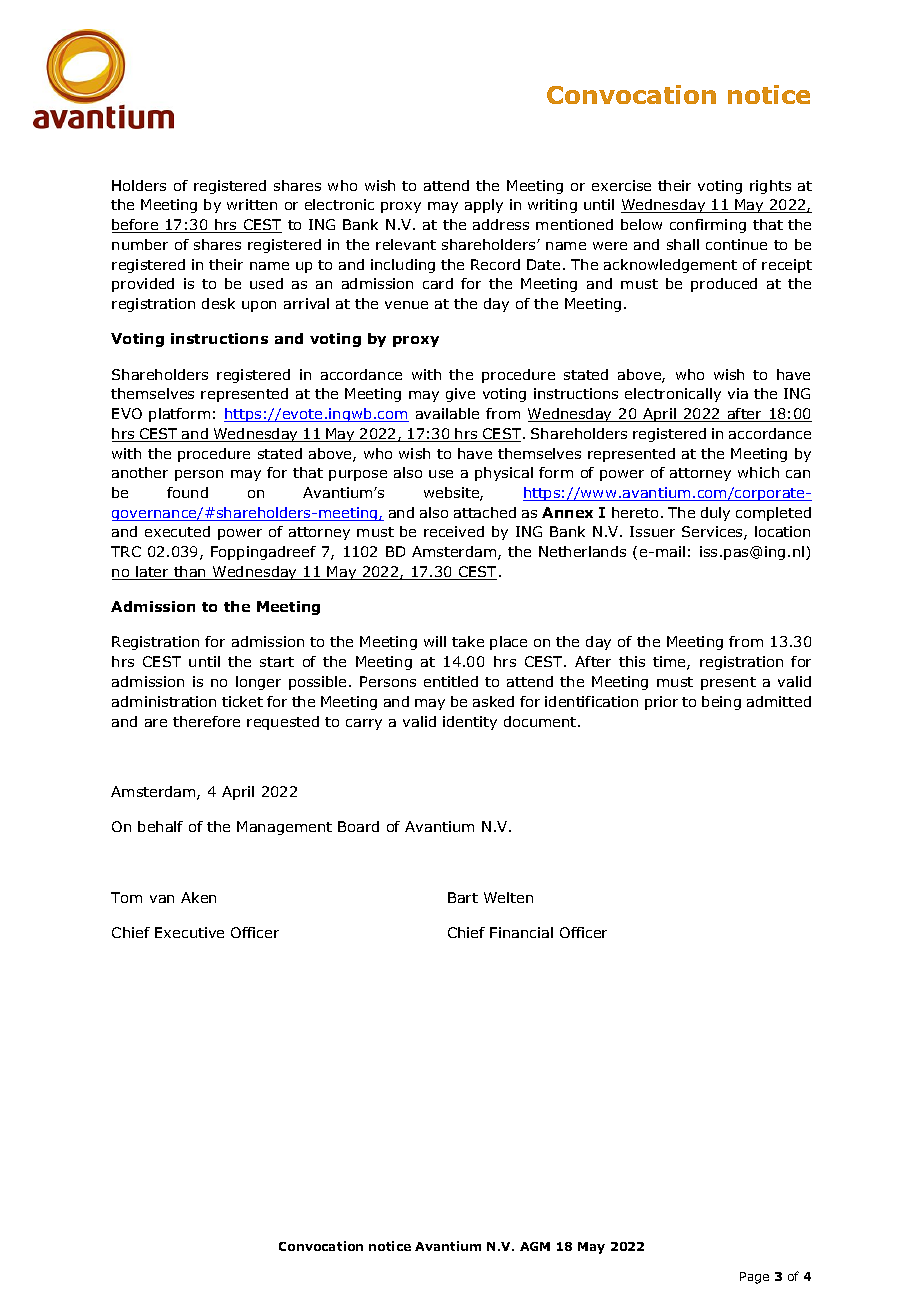 This document has width=924, height=1308. What do you see at coordinates (358, 826) in the document?
I see `Board` at bounding box center [358, 826].
